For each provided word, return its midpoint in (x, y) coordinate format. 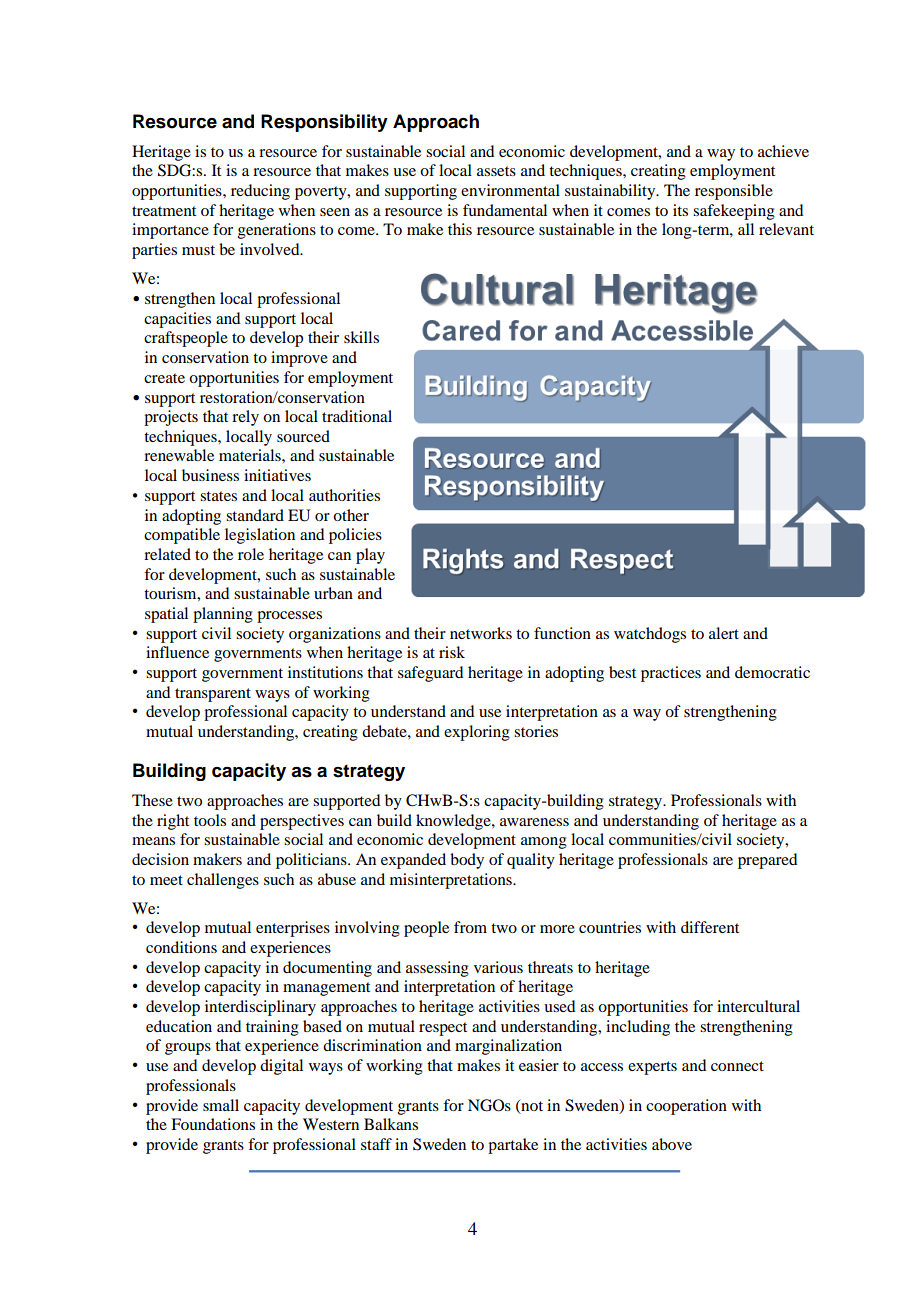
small (221, 1105)
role (251, 554)
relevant (786, 229)
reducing (260, 192)
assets (496, 171)
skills (361, 337)
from (470, 927)
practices (671, 674)
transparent (213, 695)
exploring (477, 733)
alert (724, 633)
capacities (177, 320)
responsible (734, 192)
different (710, 927)
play (370, 556)
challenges (223, 881)
